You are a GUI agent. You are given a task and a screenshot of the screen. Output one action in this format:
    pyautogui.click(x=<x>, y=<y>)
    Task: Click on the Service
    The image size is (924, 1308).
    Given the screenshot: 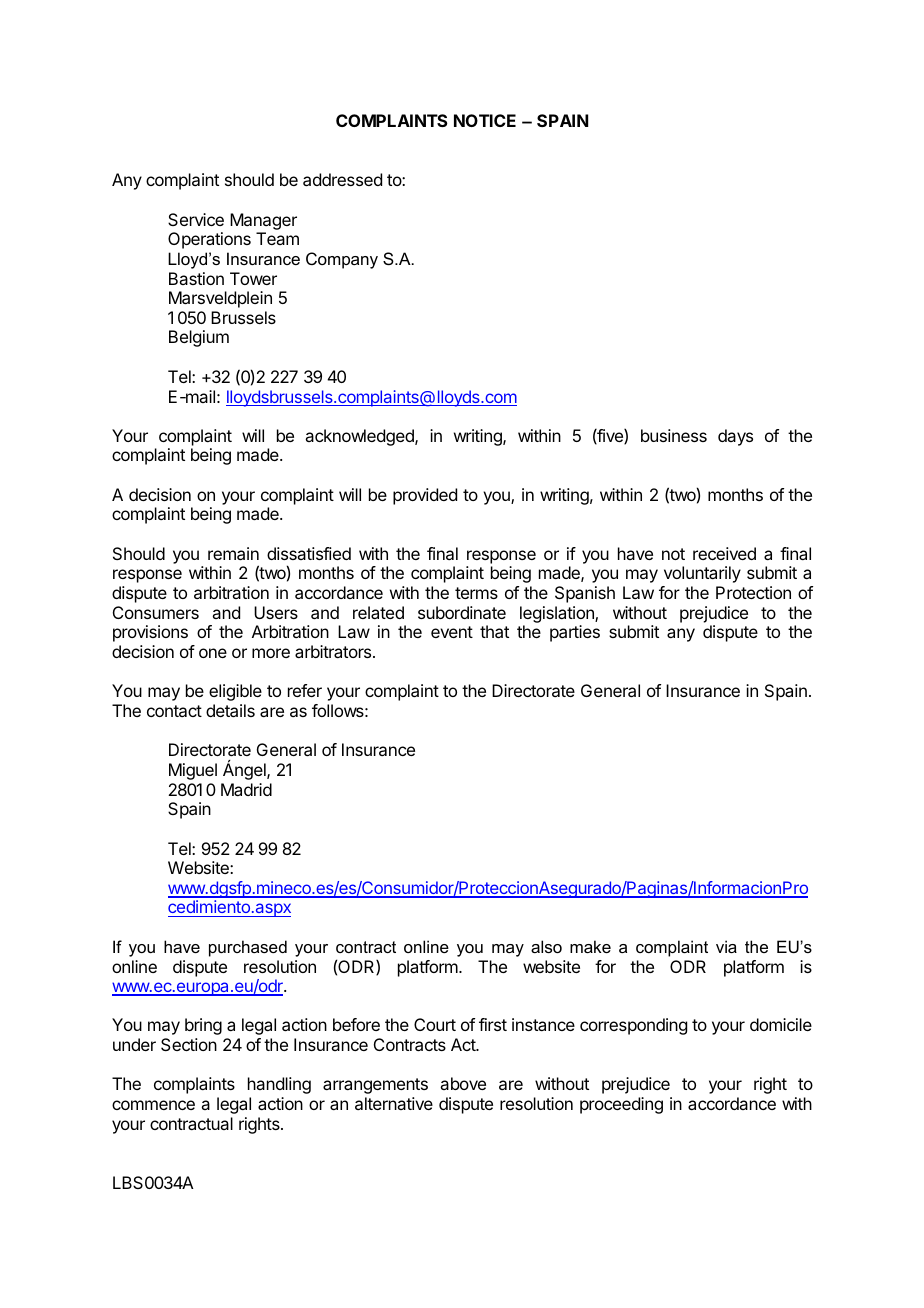 What is the action you would take?
    pyautogui.click(x=196, y=219)
